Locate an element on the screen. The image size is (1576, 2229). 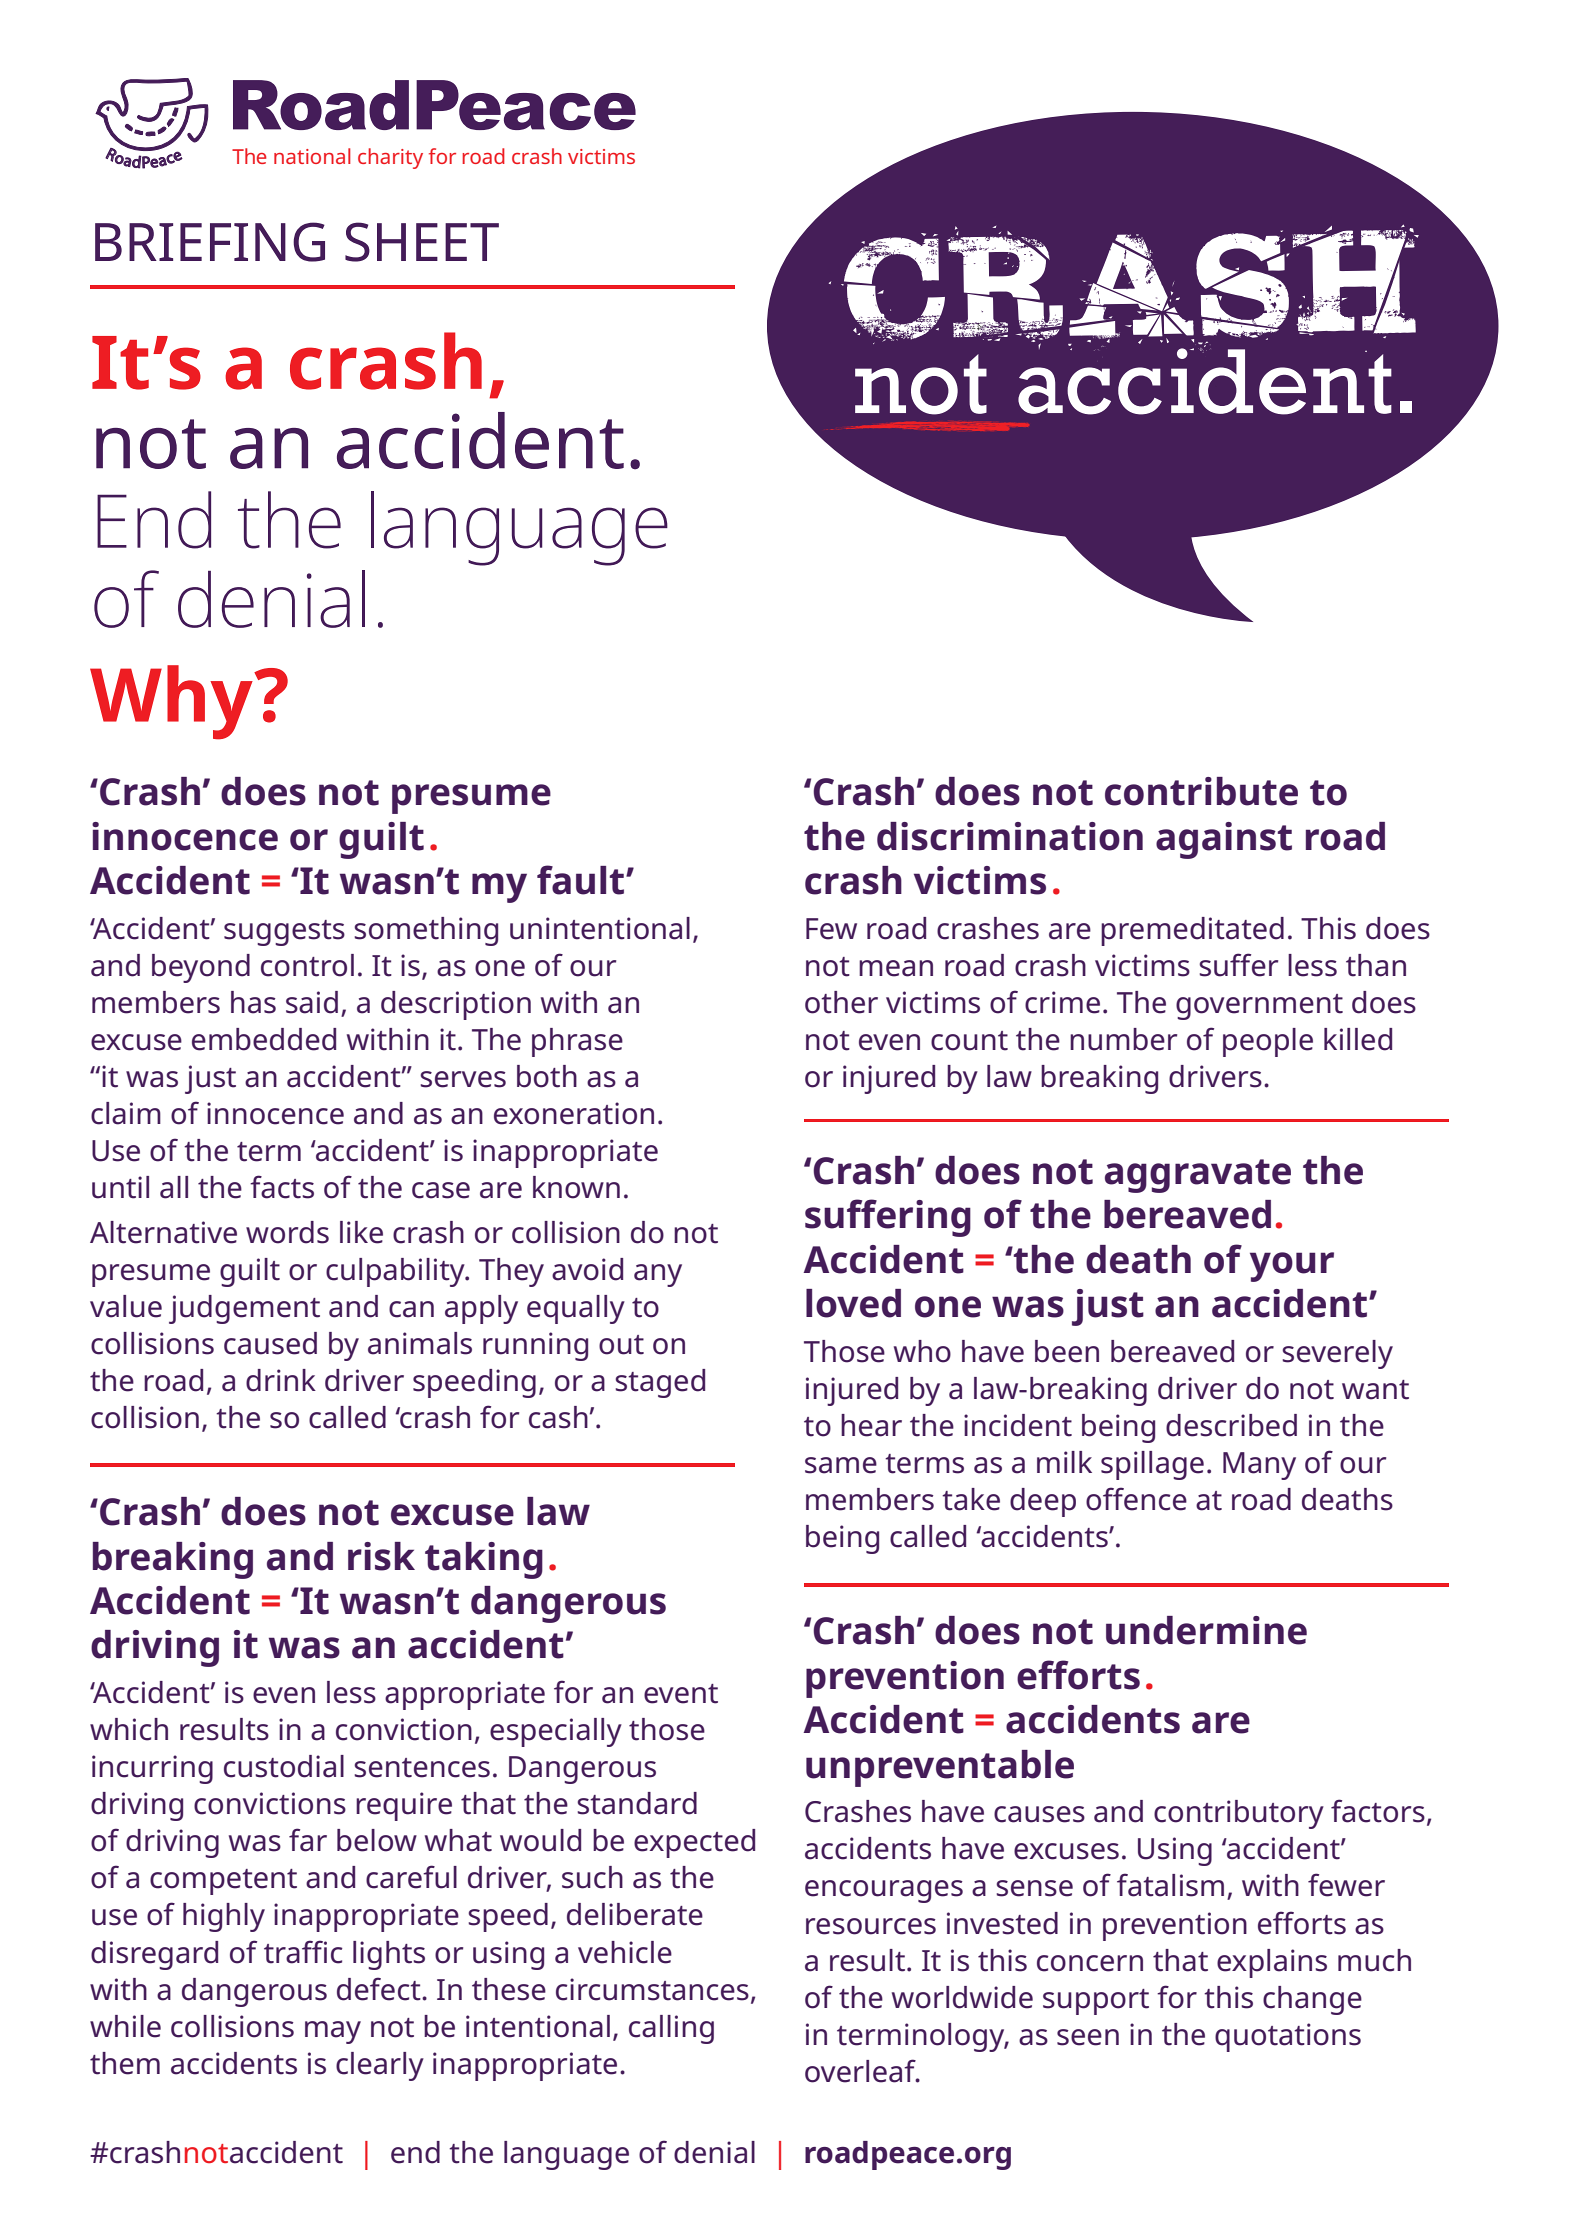
may is located at coordinates (333, 2032).
